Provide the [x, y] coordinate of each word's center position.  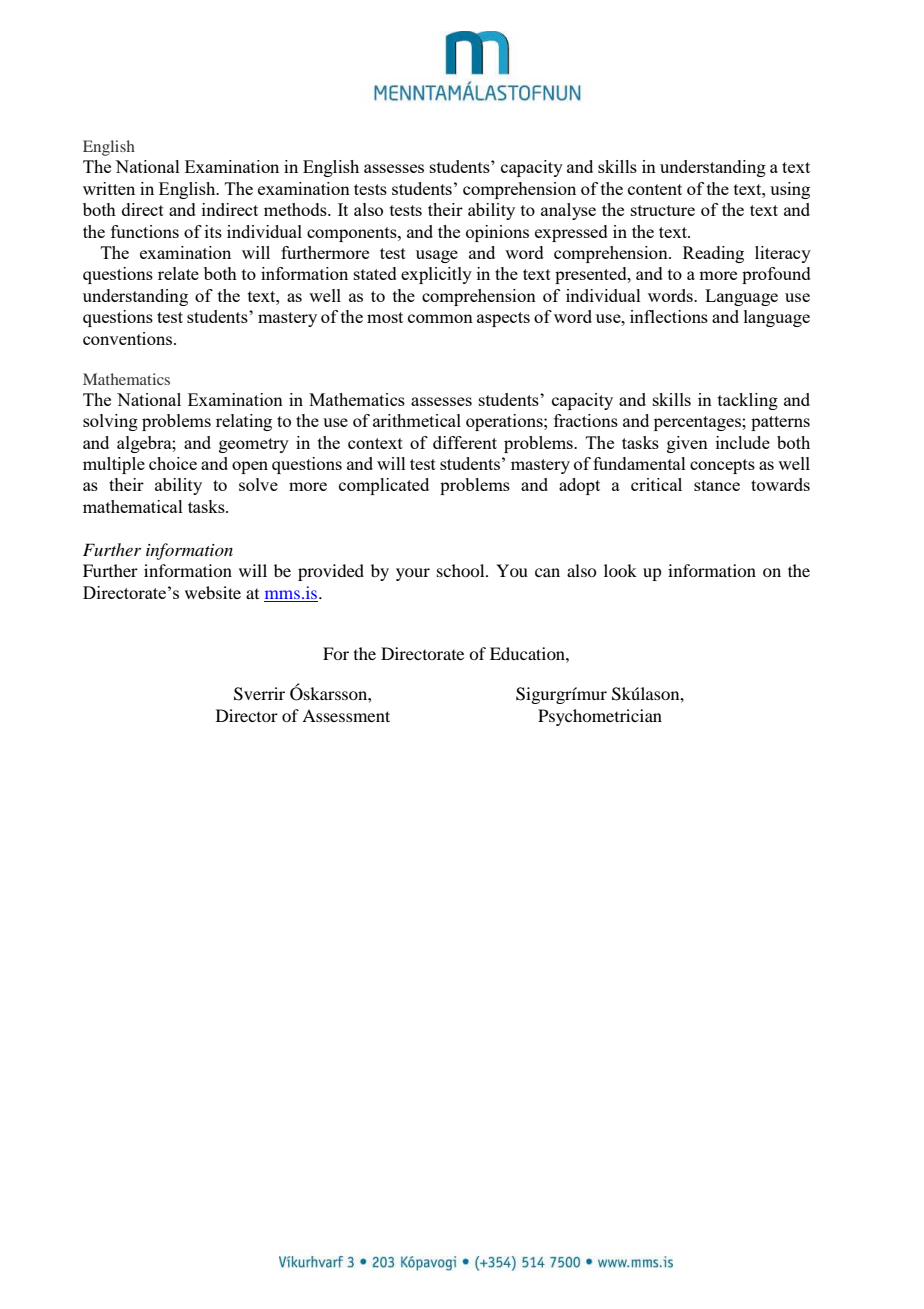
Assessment [346, 715]
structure [663, 210]
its [213, 231]
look [620, 570]
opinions [497, 233]
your [413, 574]
